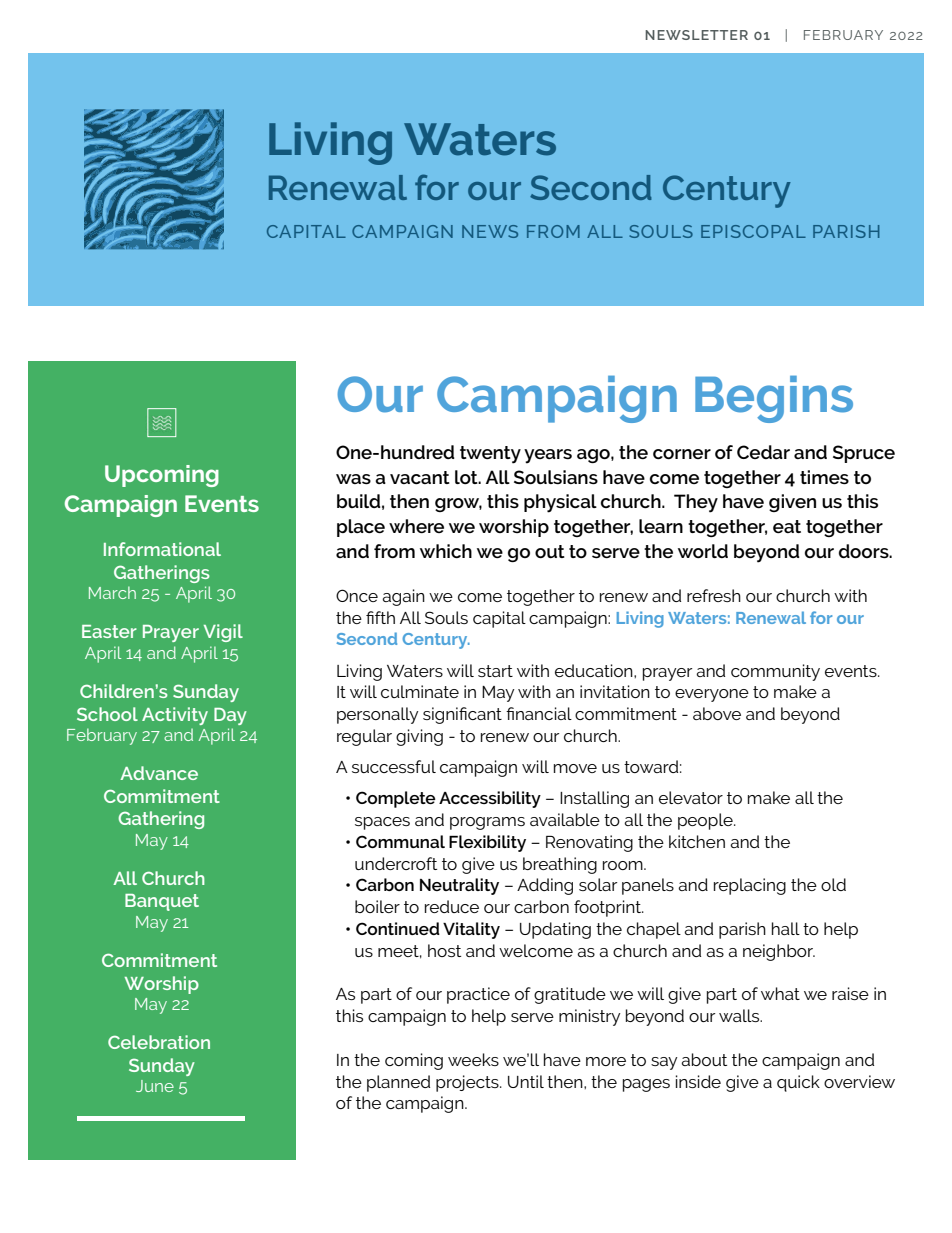 This screenshot has height=1233, width=952. I want to click on Informational, so click(162, 549).
